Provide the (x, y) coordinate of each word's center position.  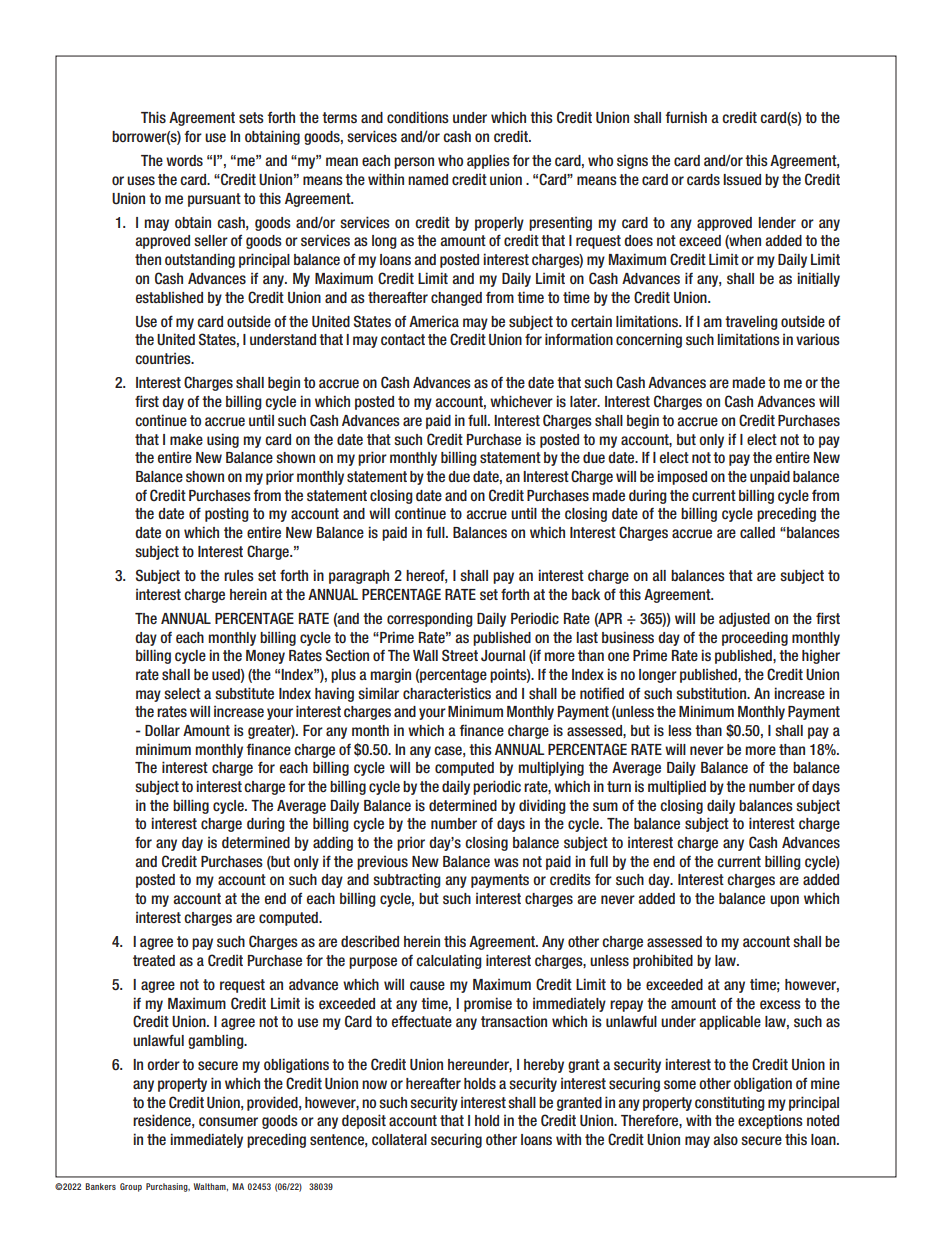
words (184, 161)
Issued (742, 180)
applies (488, 162)
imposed (682, 477)
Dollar (162, 730)
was (506, 862)
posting (227, 515)
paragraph (359, 577)
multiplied (677, 787)
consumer (228, 1122)
